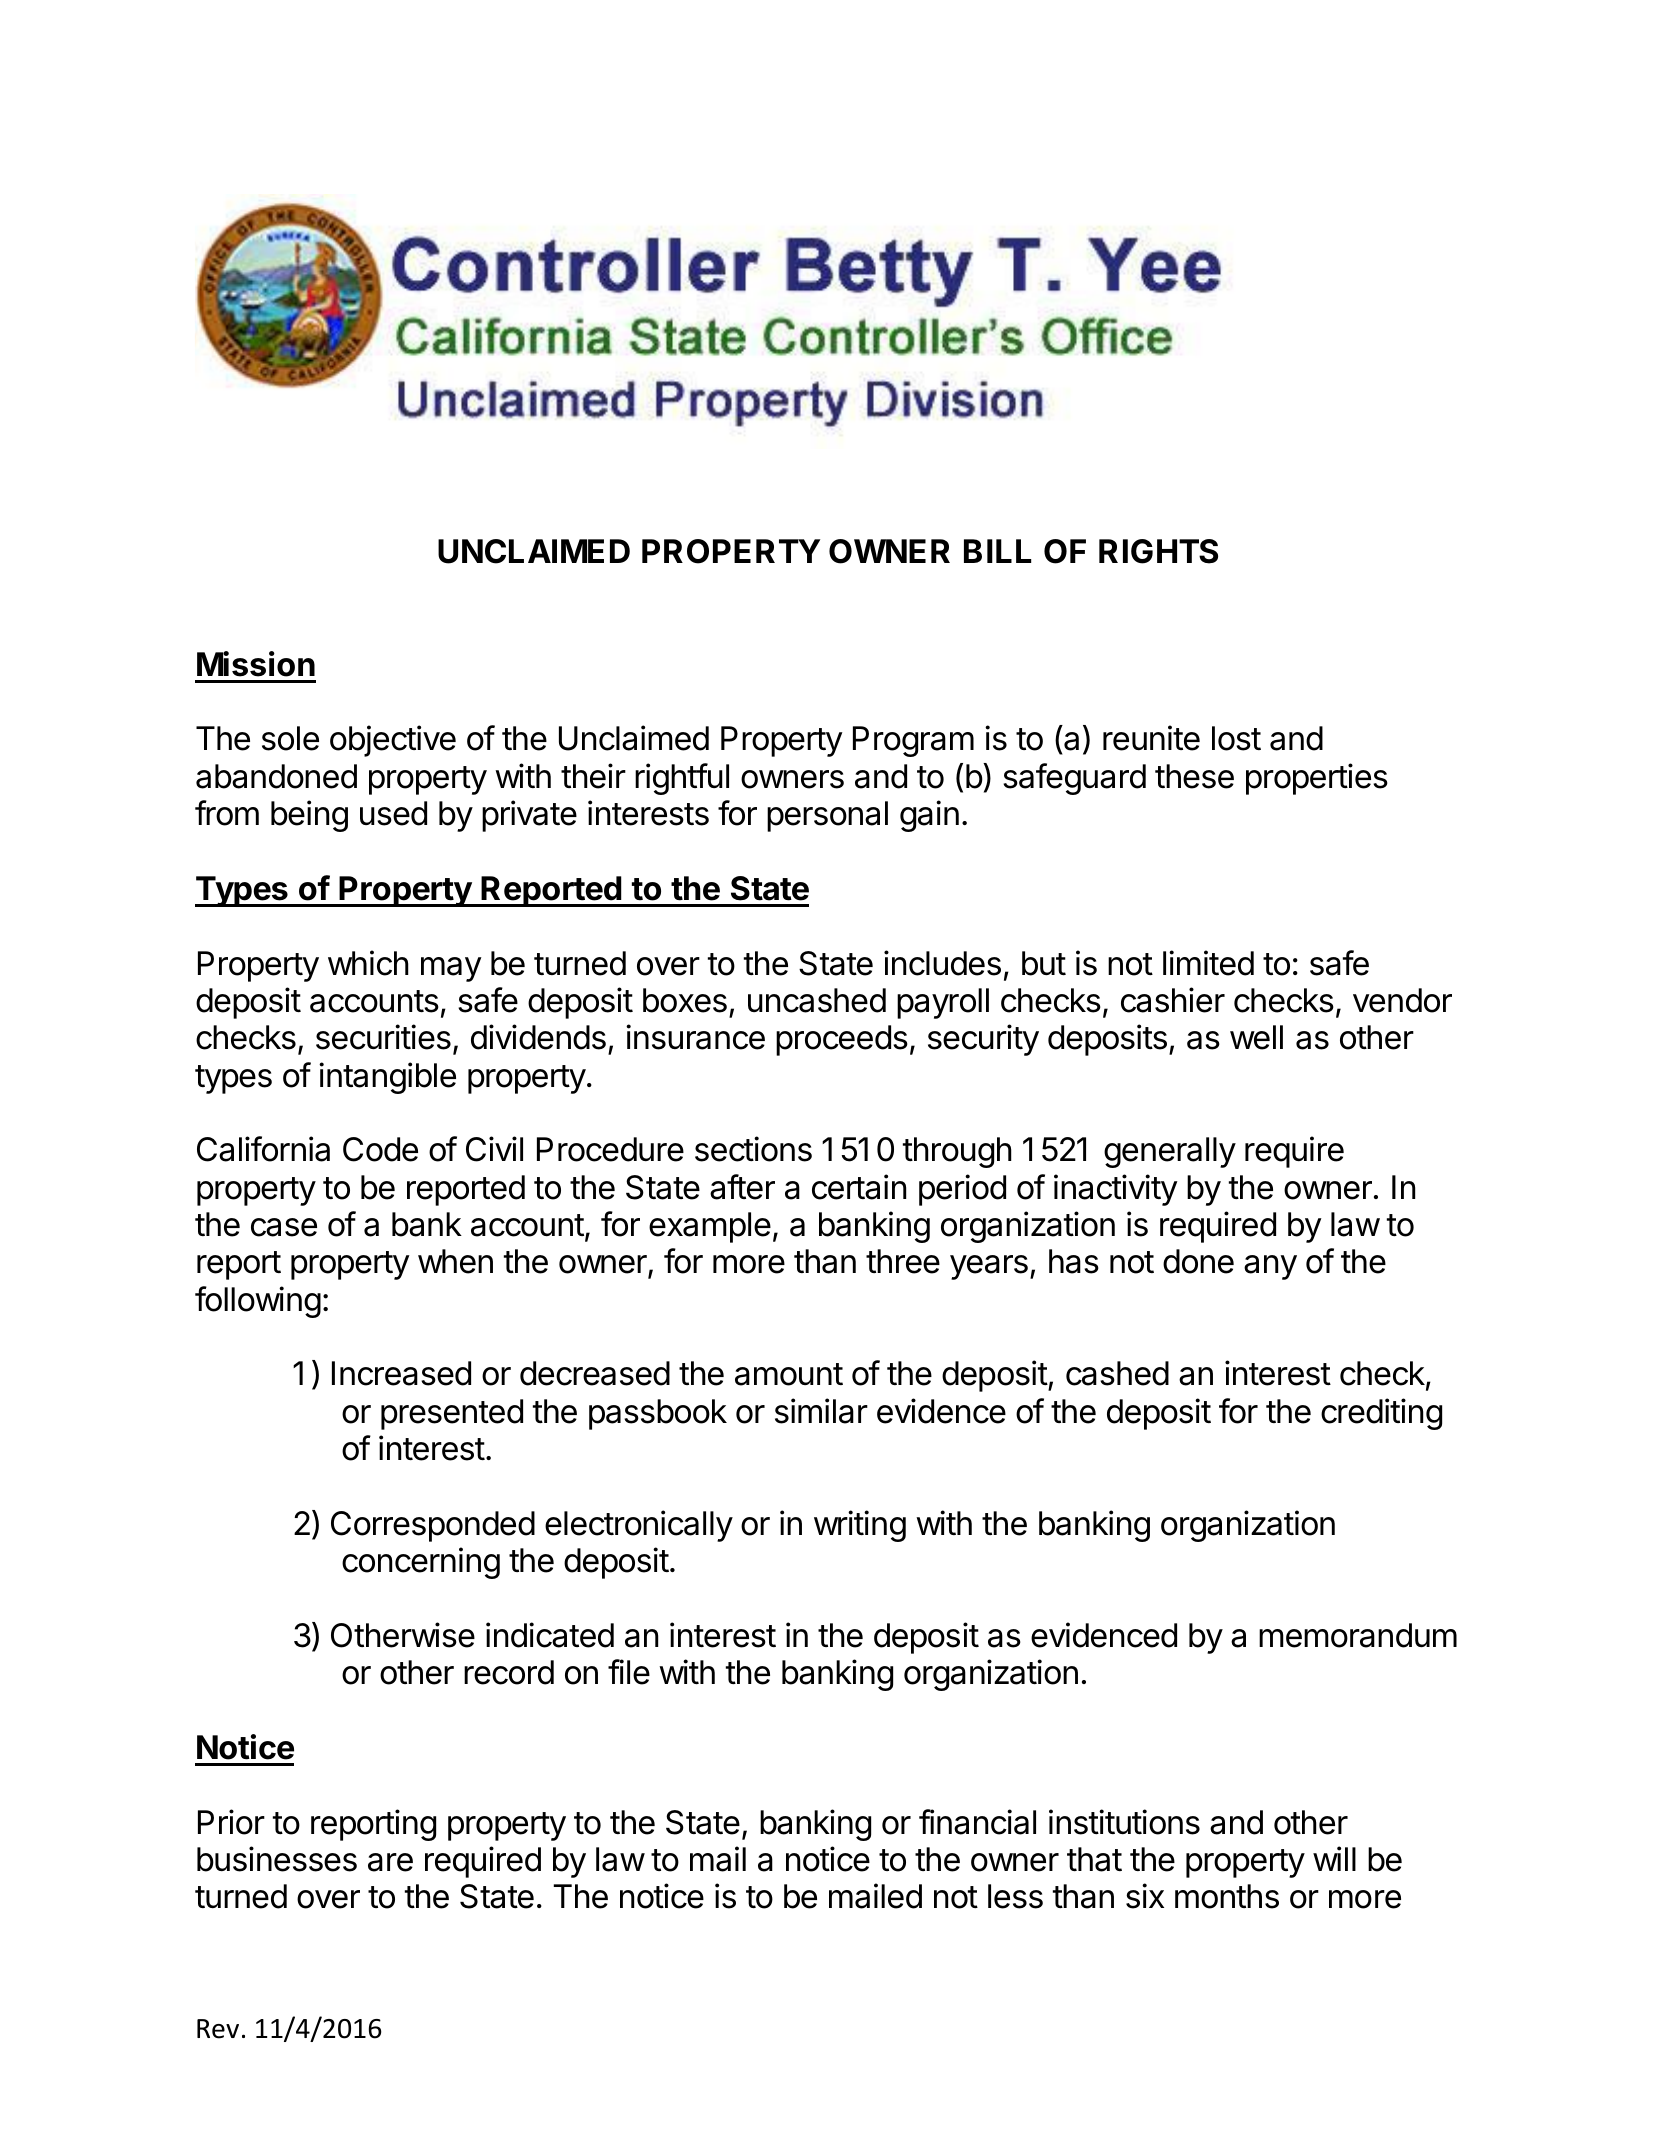 The image size is (1657, 2144). I want to click on Rev, so click(218, 2029).
